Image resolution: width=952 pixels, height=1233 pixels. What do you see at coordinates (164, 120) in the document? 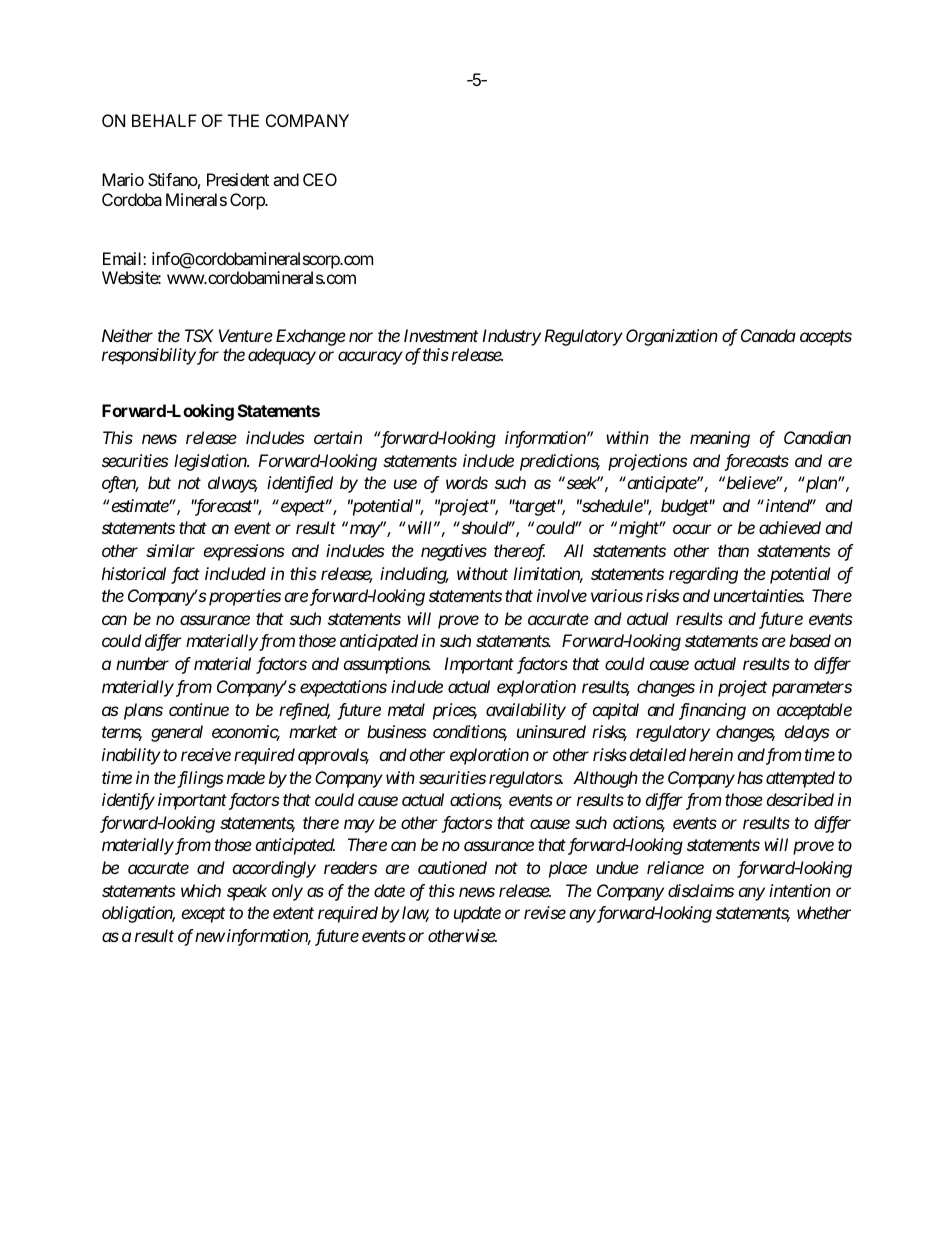
I see `BEHALF` at bounding box center [164, 120].
